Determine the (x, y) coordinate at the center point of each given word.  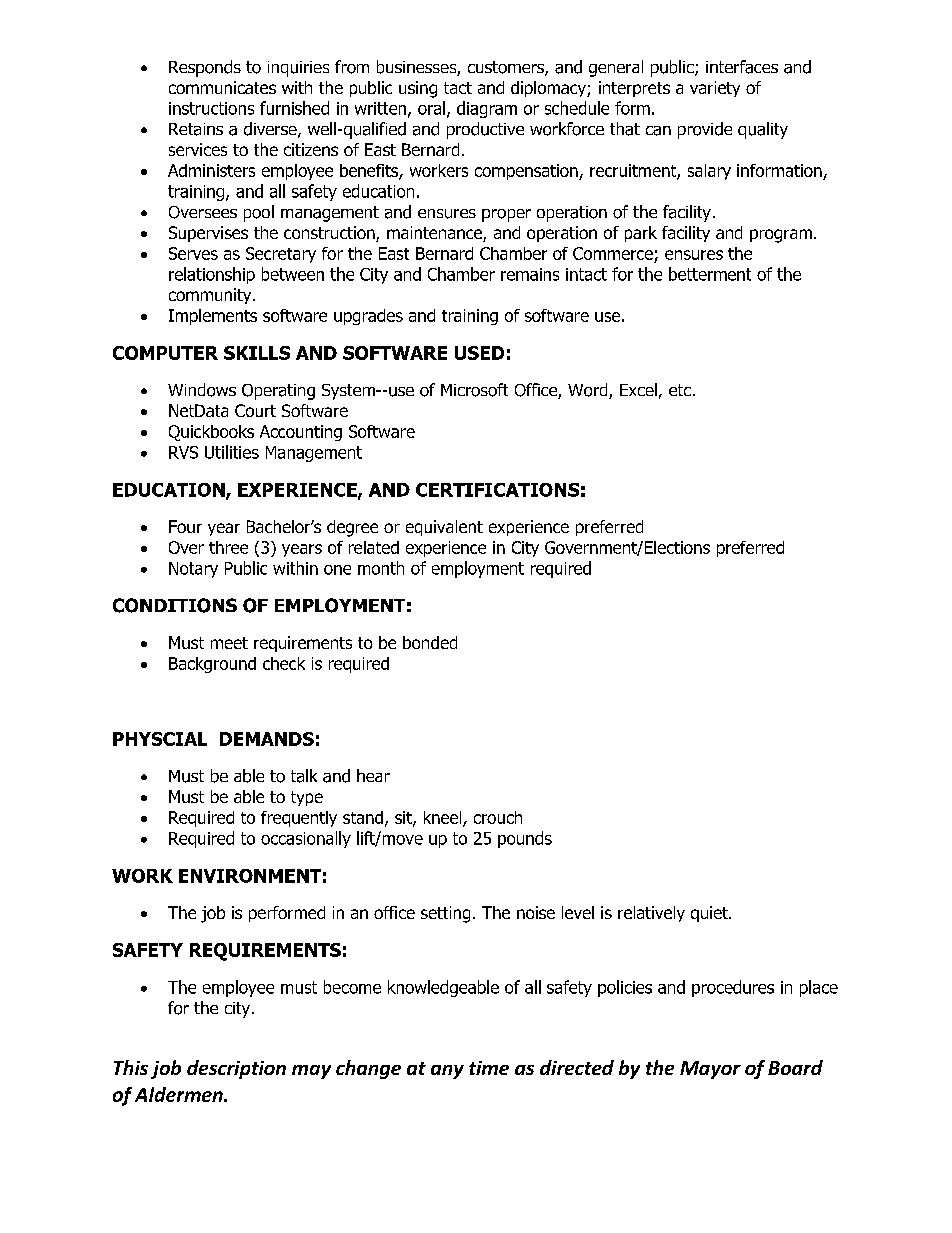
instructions (211, 108)
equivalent (444, 528)
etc (680, 390)
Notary (193, 570)
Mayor (710, 1070)
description (236, 1069)
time (489, 1068)
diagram (487, 109)
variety (715, 89)
